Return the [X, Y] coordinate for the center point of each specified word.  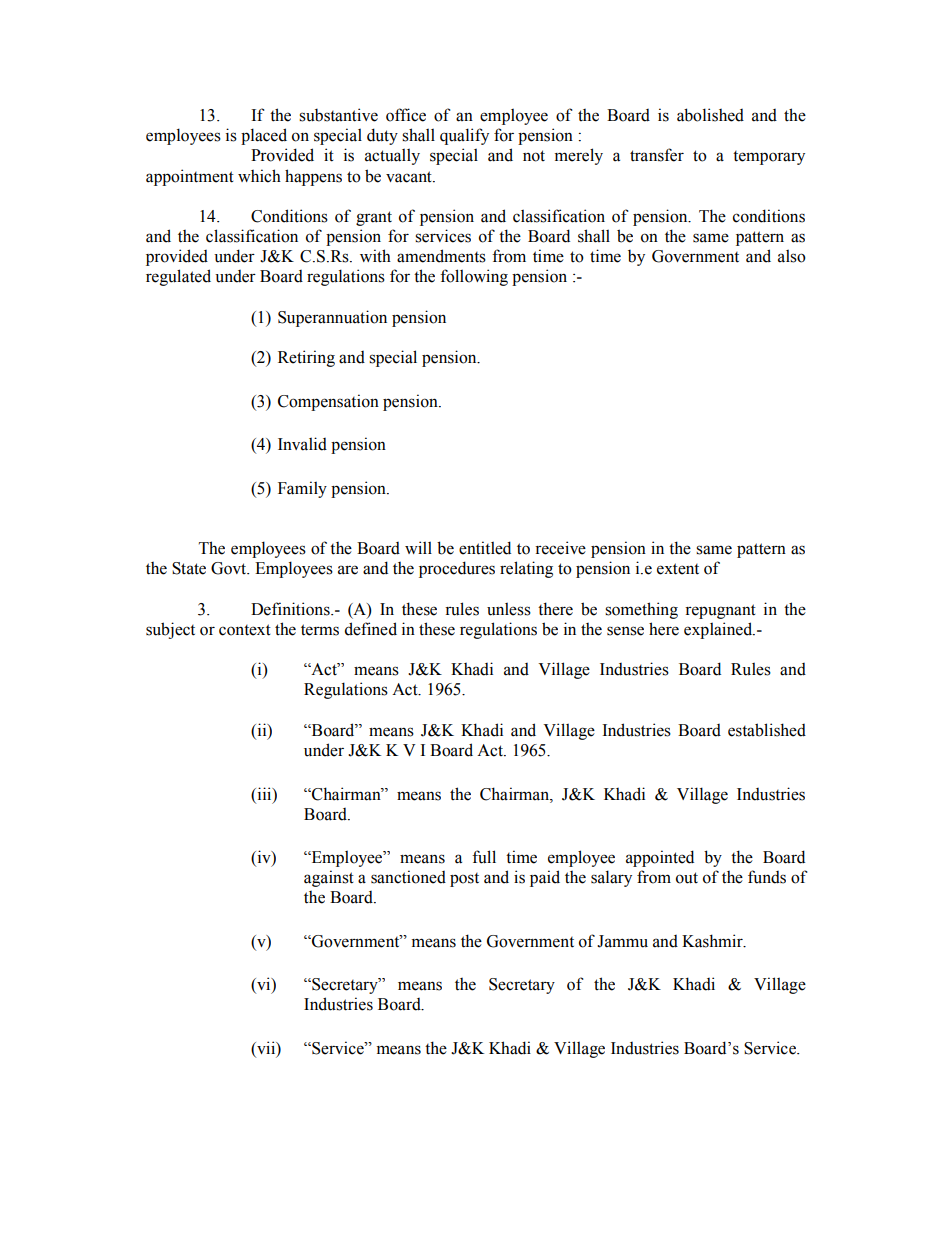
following [474, 277]
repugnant [720, 611]
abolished [710, 115]
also [792, 256]
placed [264, 136]
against [329, 878]
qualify [464, 136]
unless [509, 609]
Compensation [328, 402]
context [245, 630]
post [464, 880]
